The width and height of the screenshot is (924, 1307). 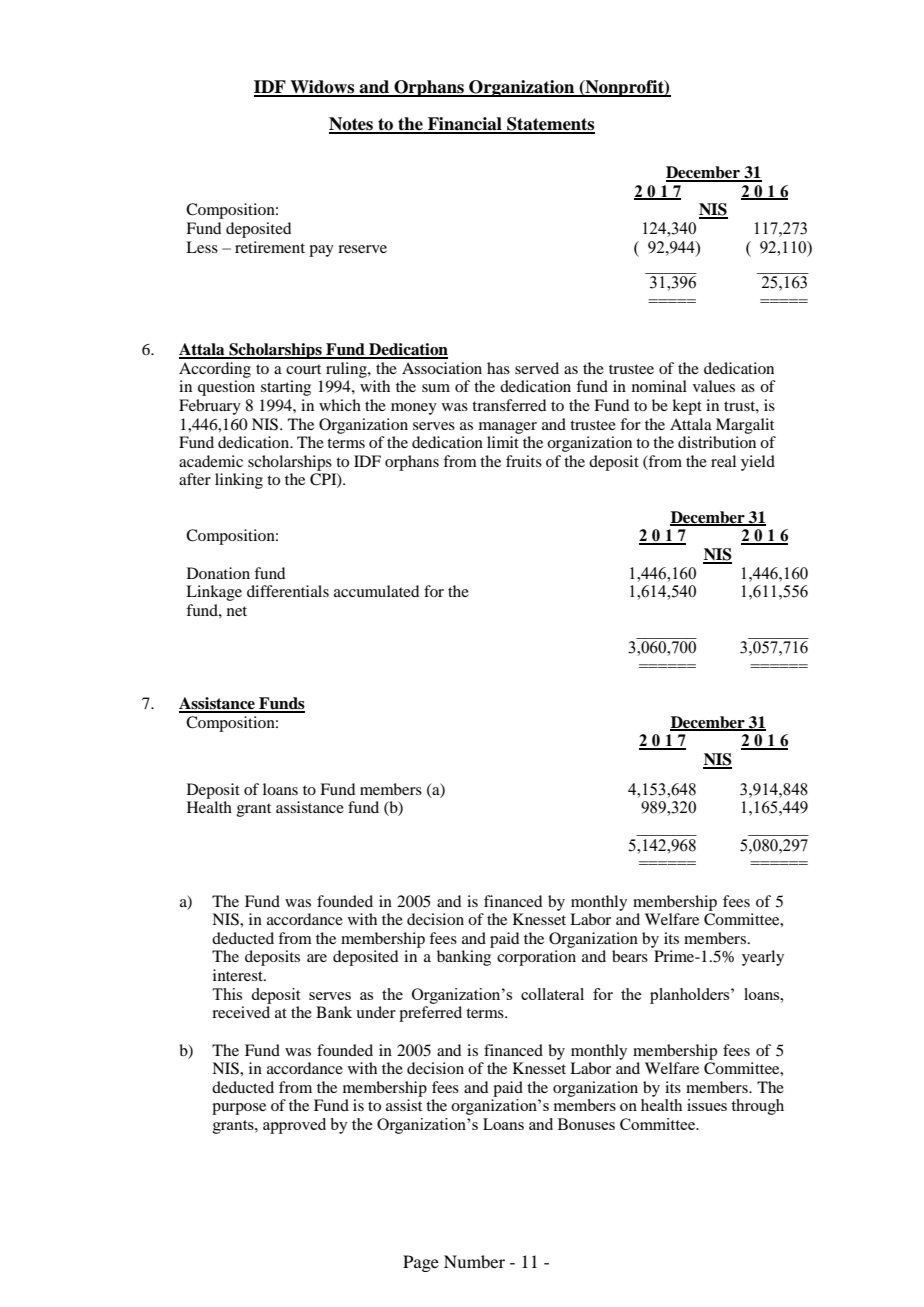 What do you see at coordinates (294, 1126) in the screenshot?
I see `approved` at bounding box center [294, 1126].
